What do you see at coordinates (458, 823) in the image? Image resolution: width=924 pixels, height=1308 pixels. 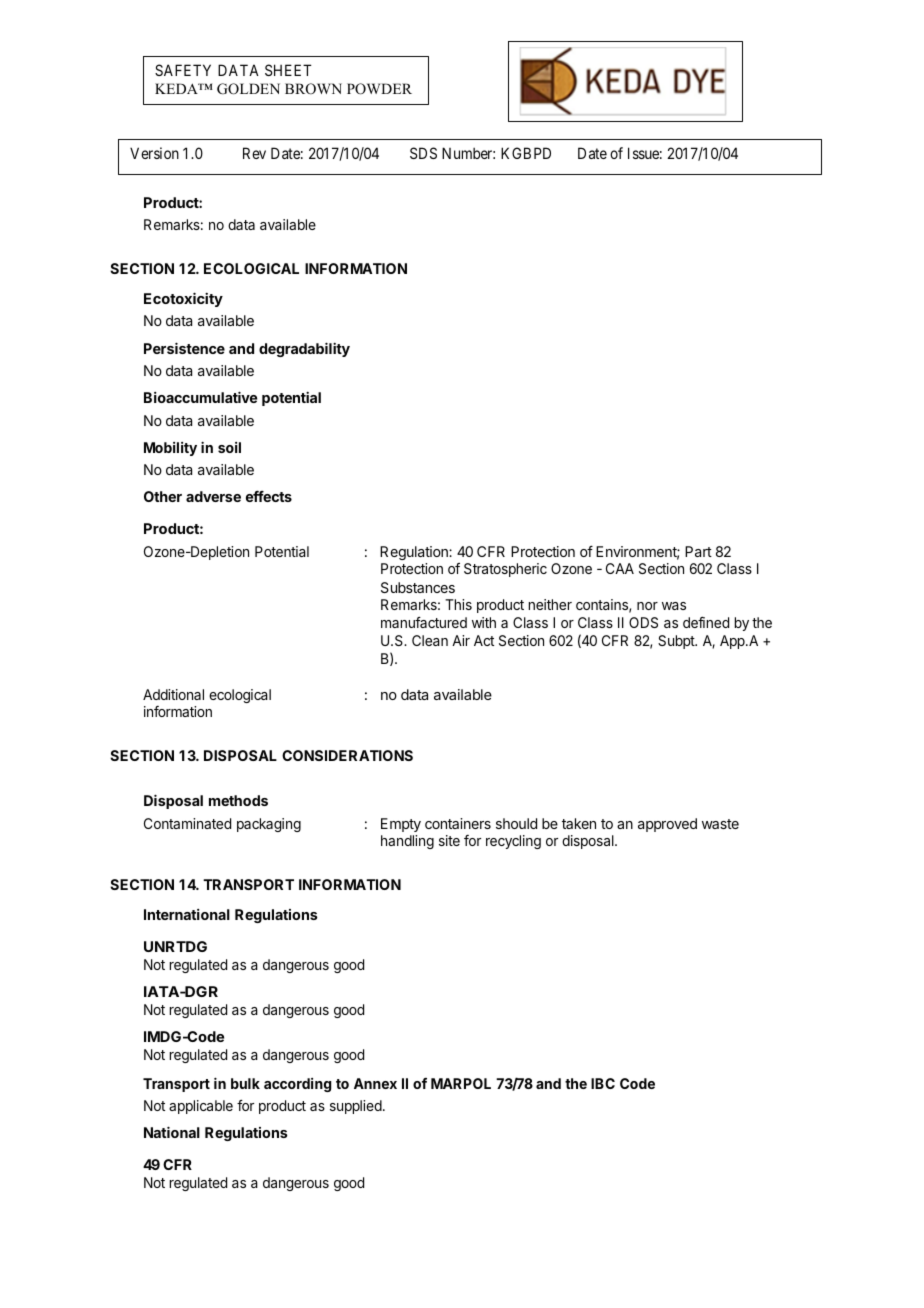 I see `containers` at bounding box center [458, 823].
